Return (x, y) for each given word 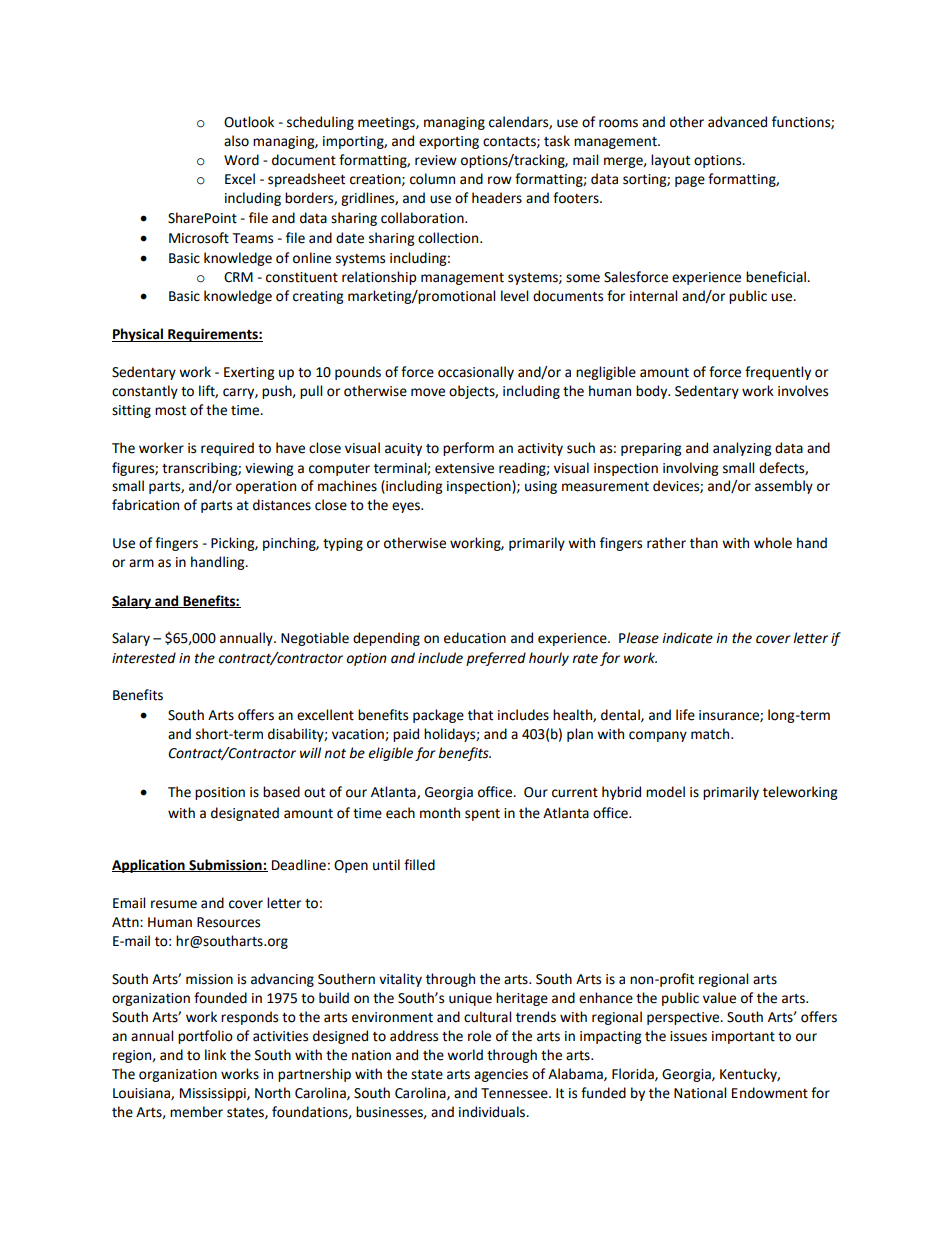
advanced (737, 122)
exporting (449, 142)
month (440, 813)
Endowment (770, 1093)
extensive (464, 468)
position (220, 793)
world (465, 1055)
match (711, 734)
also (236, 141)
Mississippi (214, 1094)
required (227, 449)
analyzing (742, 449)
